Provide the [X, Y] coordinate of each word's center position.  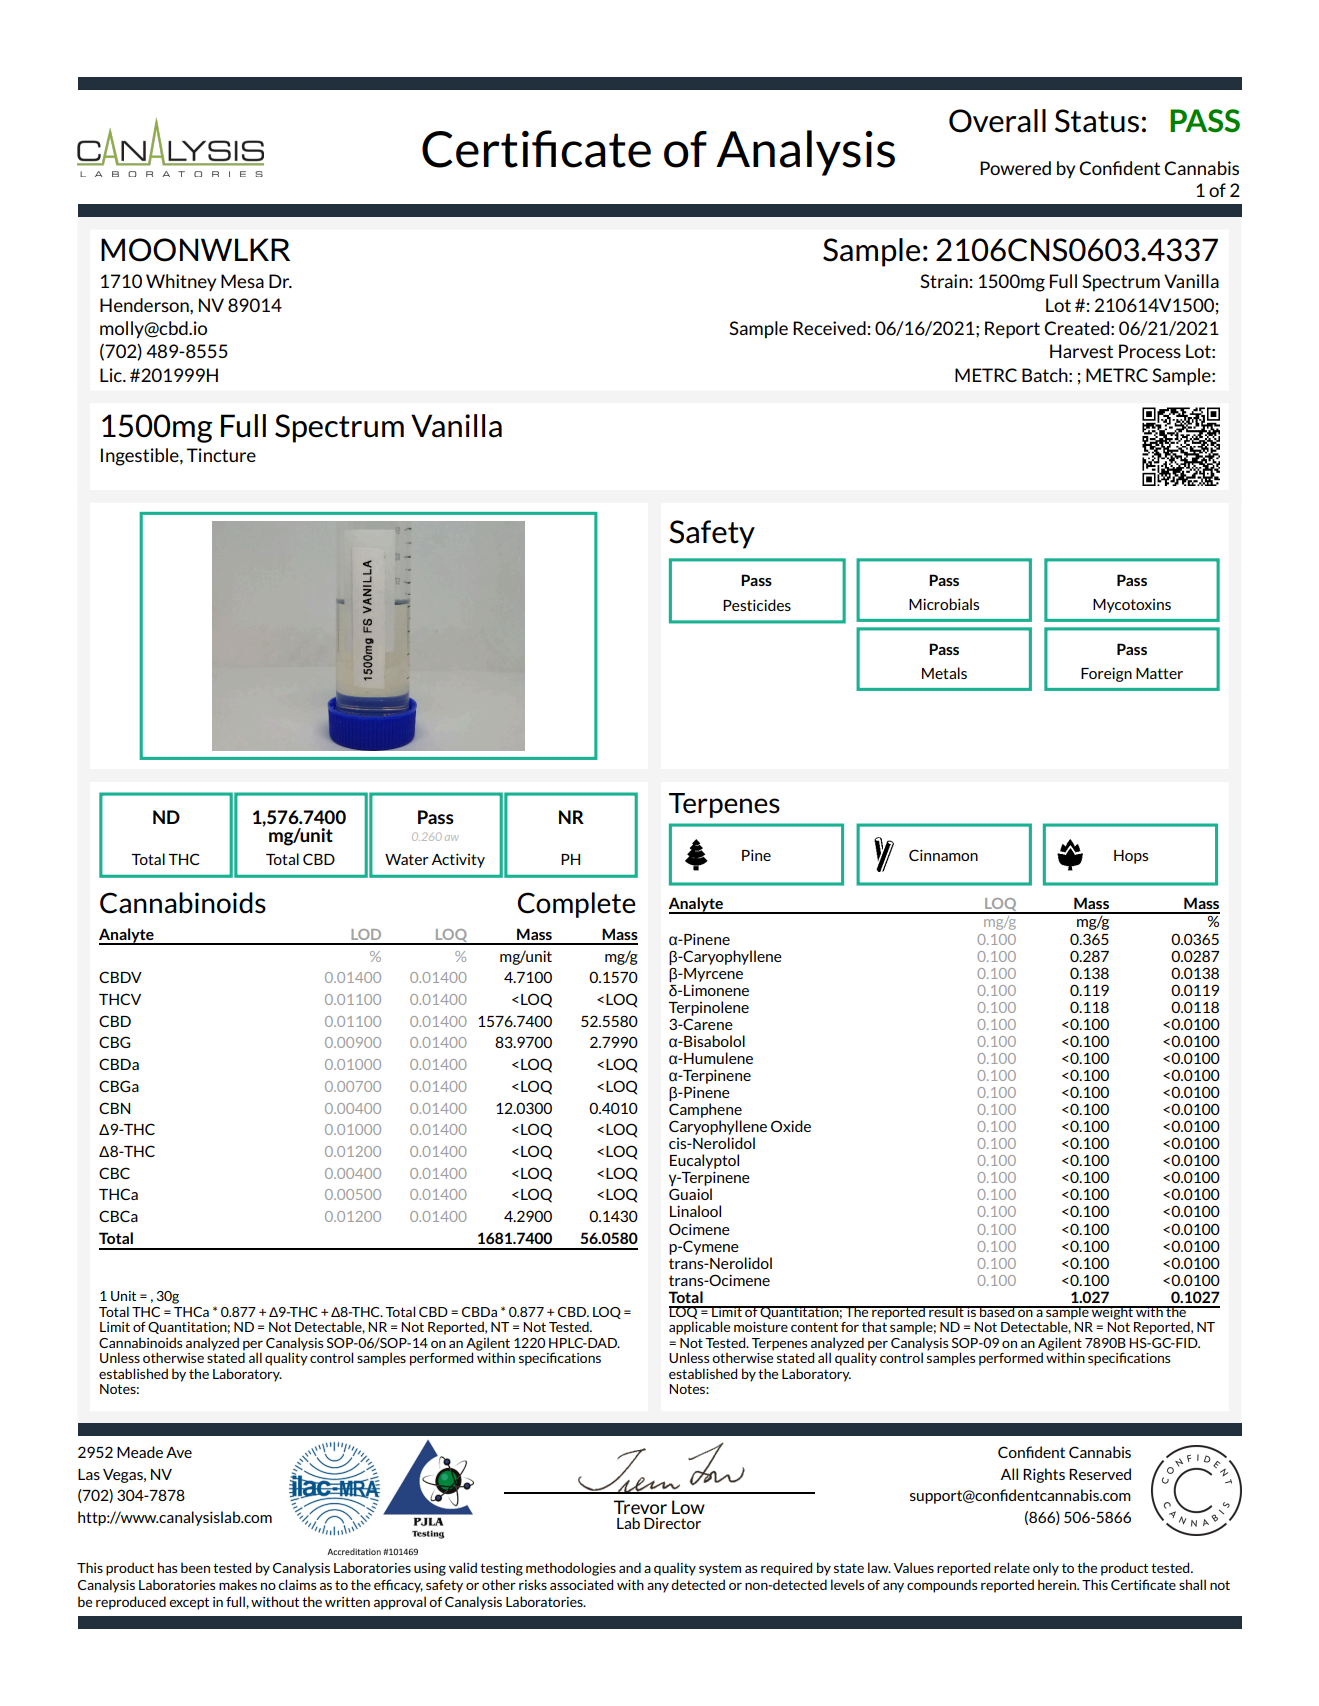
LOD [366, 934]
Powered [1015, 168]
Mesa [242, 281]
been [195, 1567]
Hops [1131, 857]
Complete [577, 905]
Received [829, 328]
